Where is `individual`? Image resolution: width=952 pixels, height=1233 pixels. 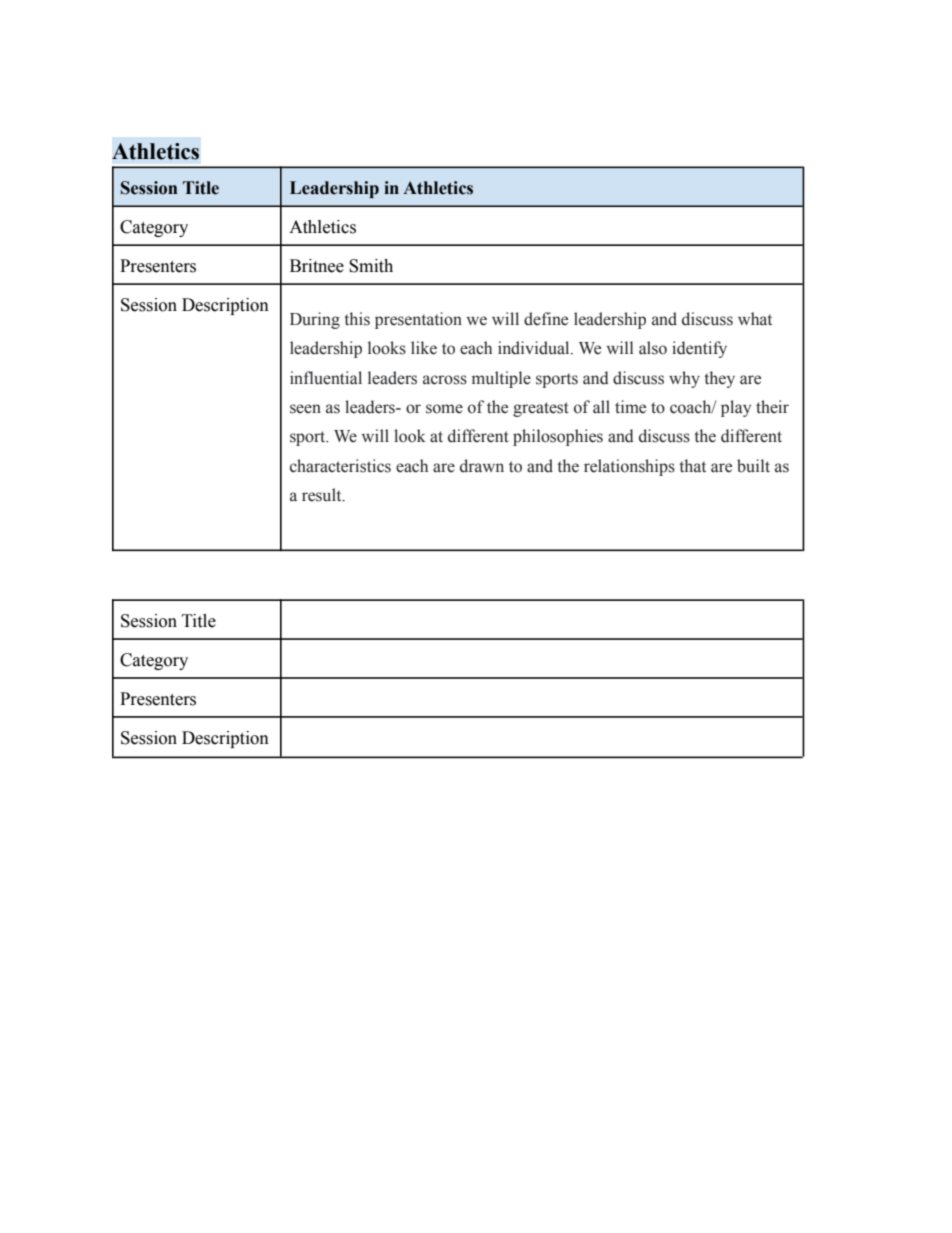 individual is located at coordinates (535, 348).
